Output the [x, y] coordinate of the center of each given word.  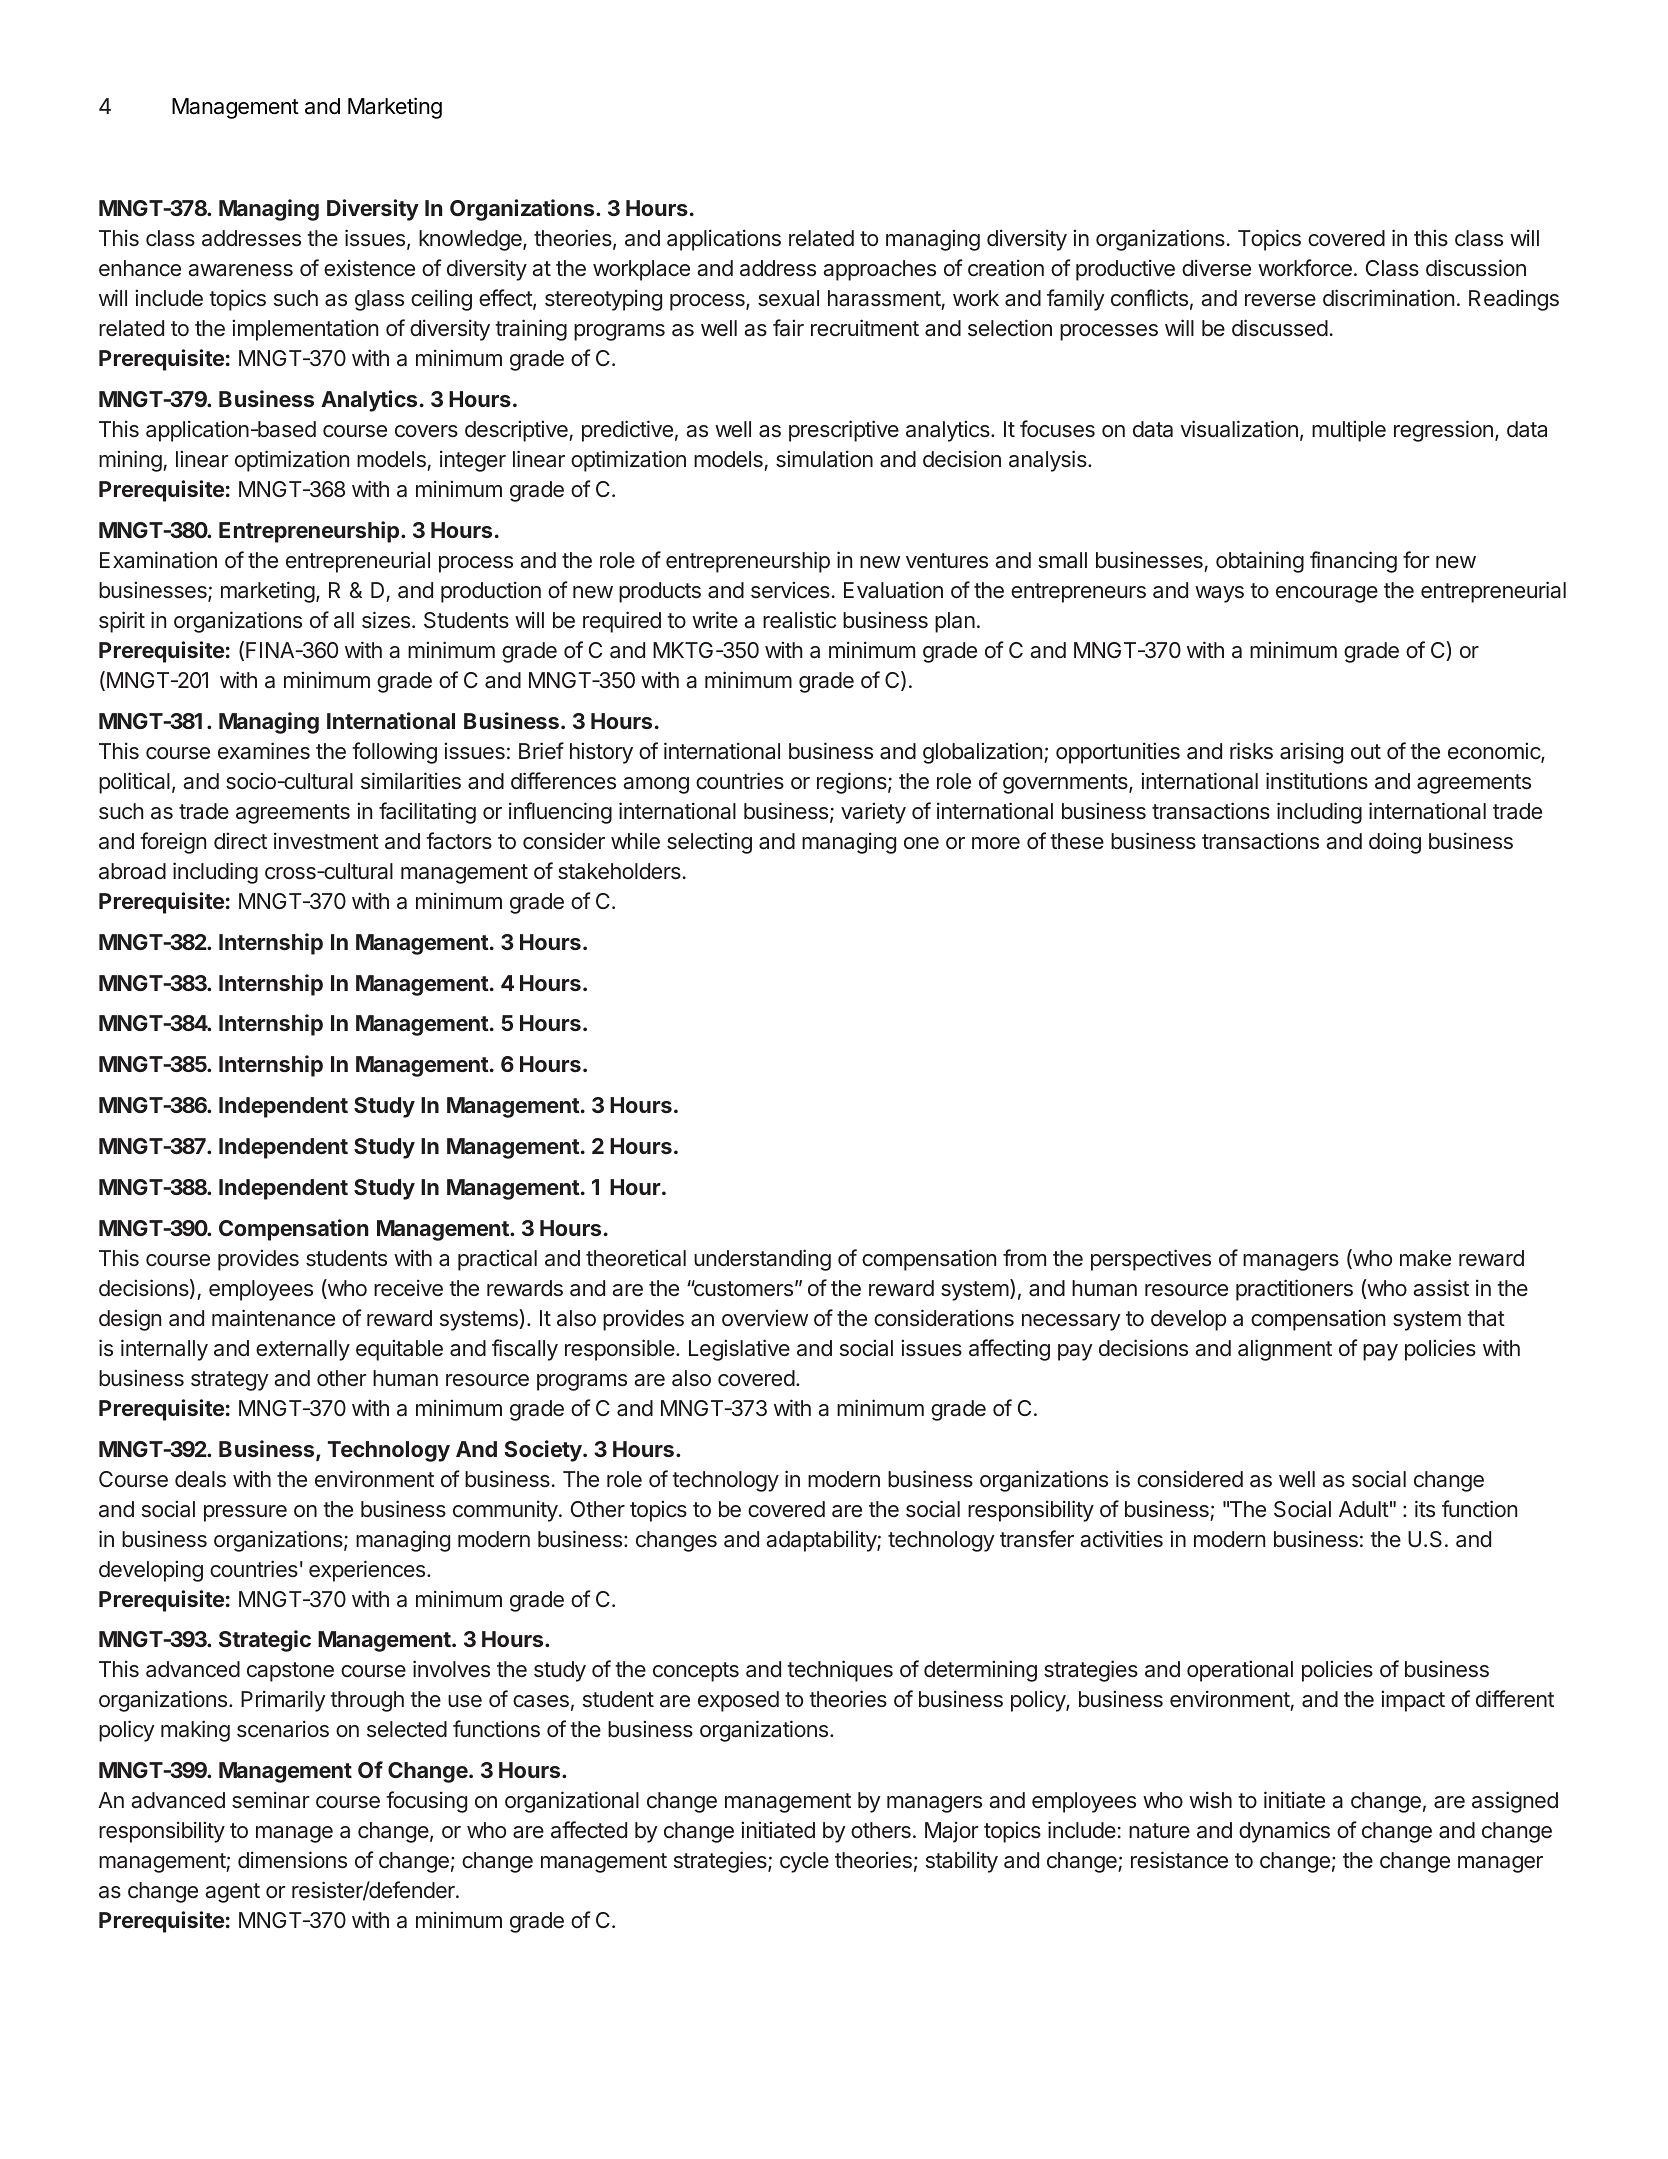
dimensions [292, 1860]
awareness [240, 270]
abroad [132, 871]
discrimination [1388, 298]
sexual [788, 298]
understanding [762, 1260]
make [1425, 1258]
